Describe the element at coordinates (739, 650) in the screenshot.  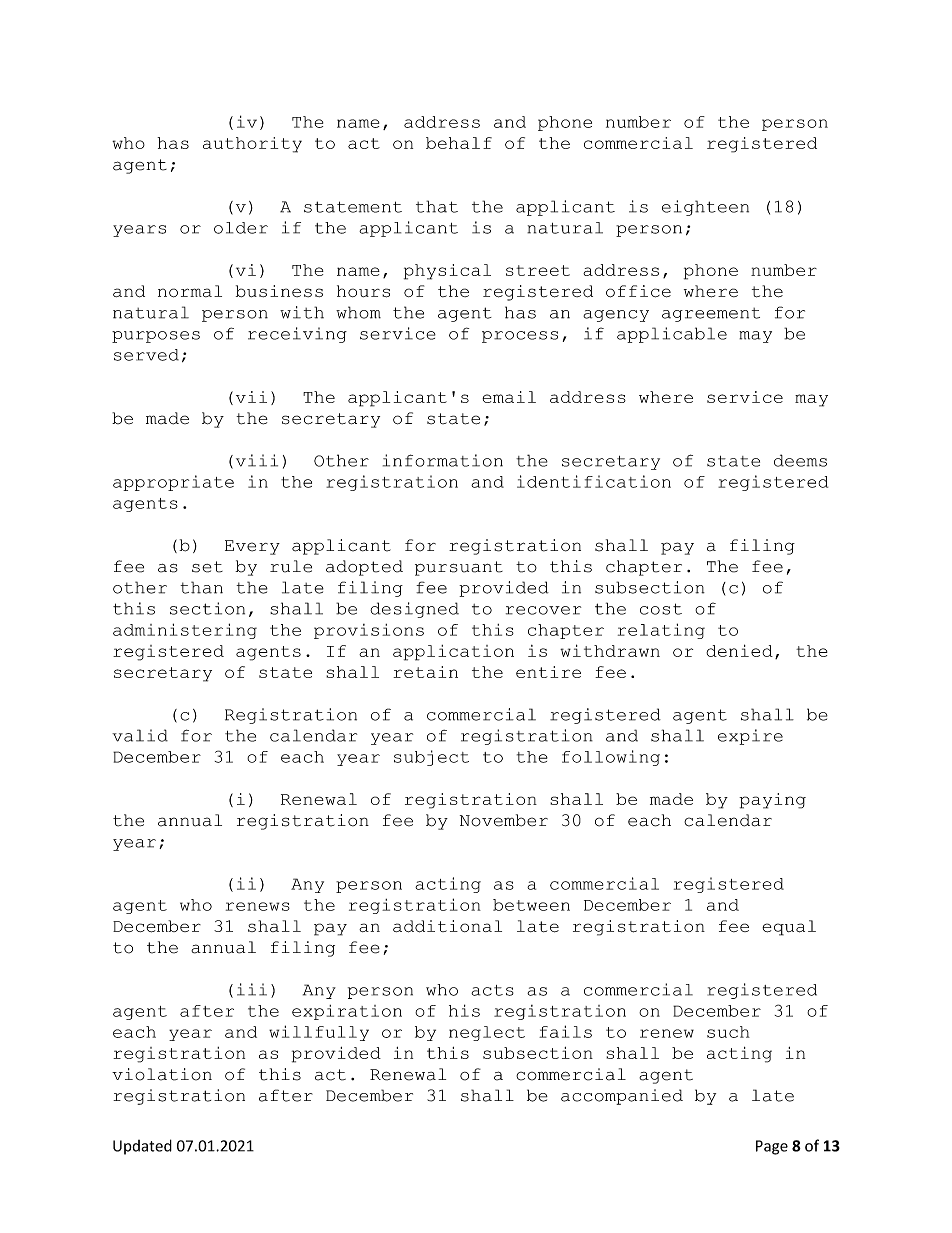
I see `denied` at that location.
